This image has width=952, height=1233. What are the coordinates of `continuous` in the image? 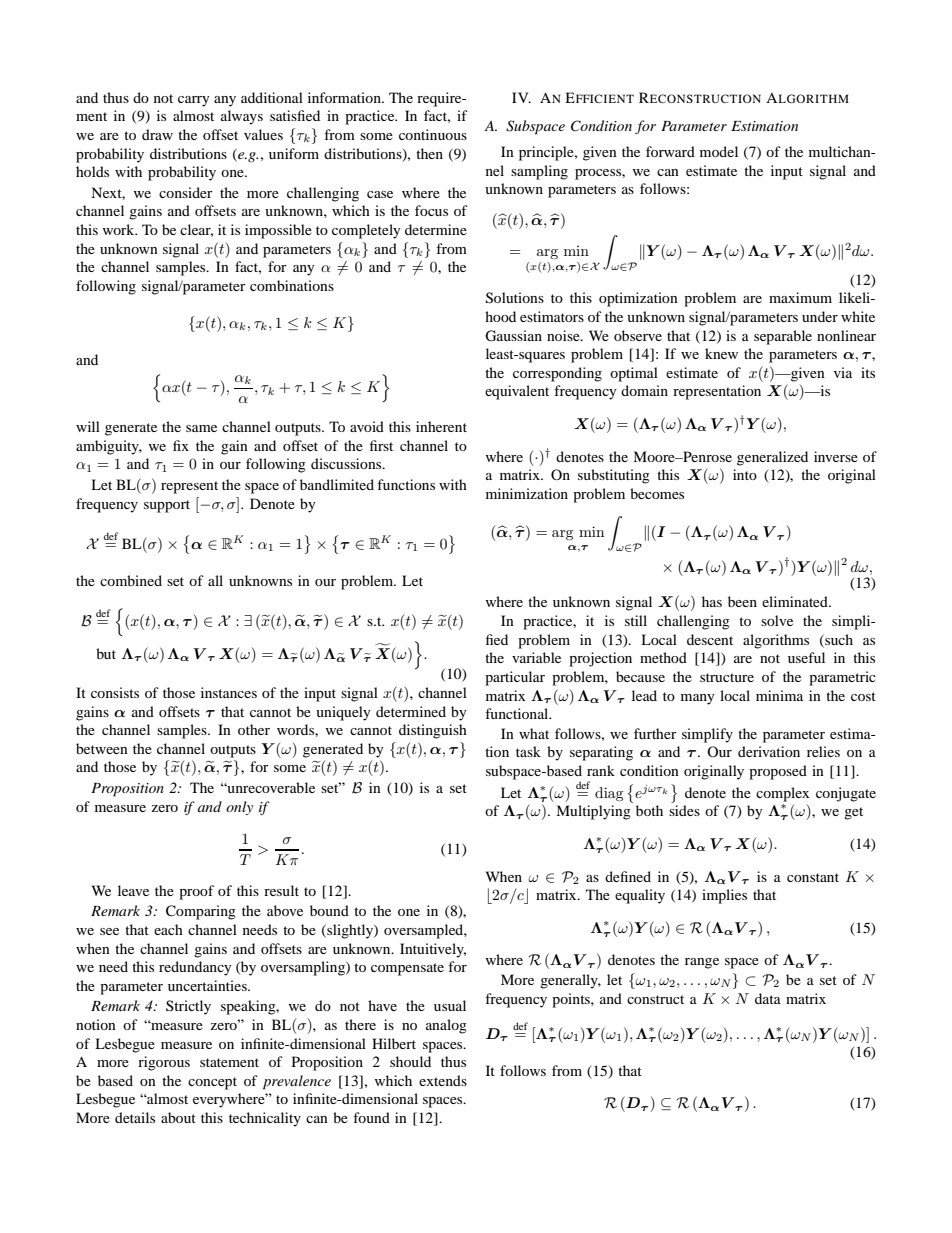 It's located at (433, 134).
